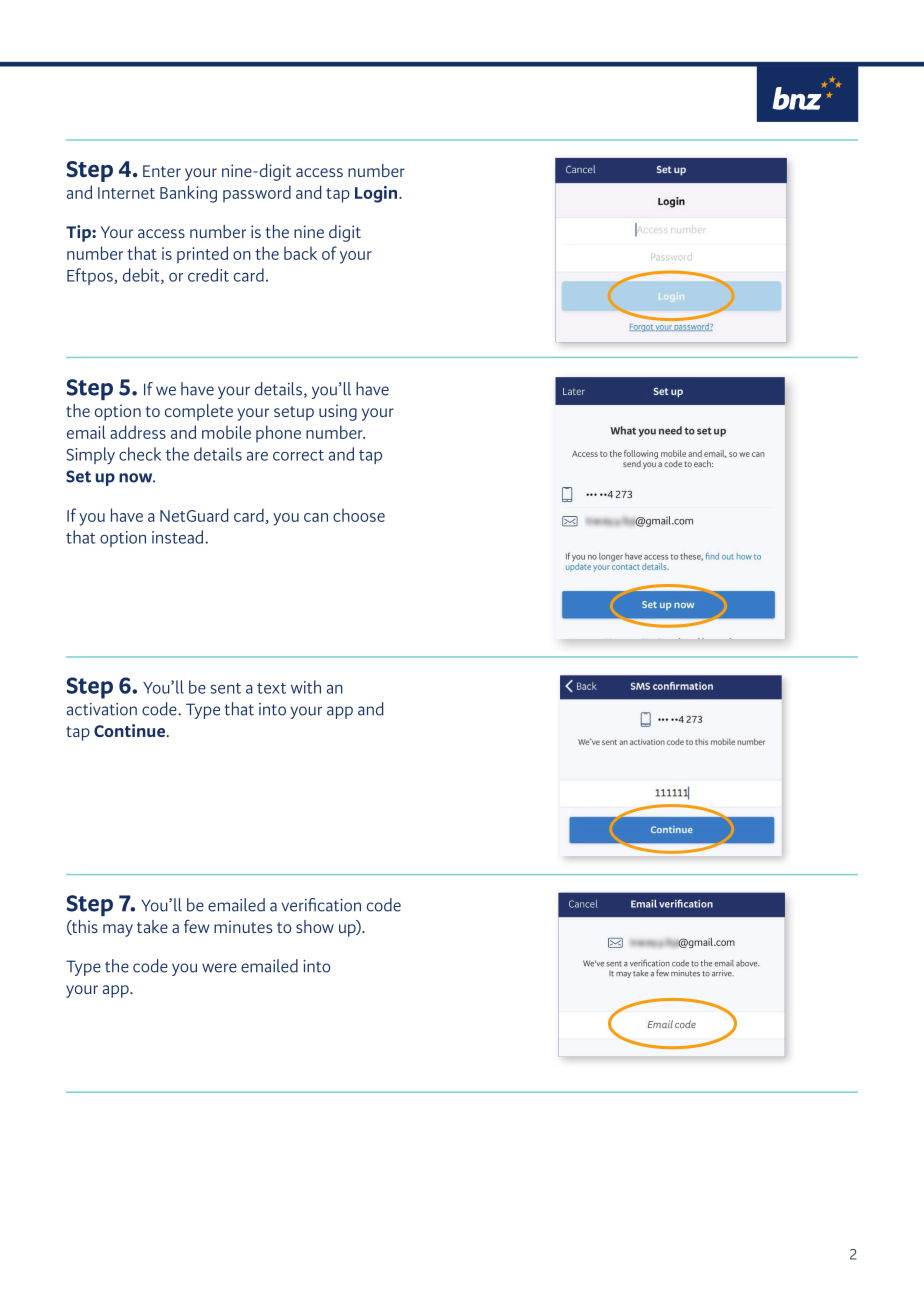 The width and height of the page is (924, 1308). I want to click on sent, so click(226, 688).
